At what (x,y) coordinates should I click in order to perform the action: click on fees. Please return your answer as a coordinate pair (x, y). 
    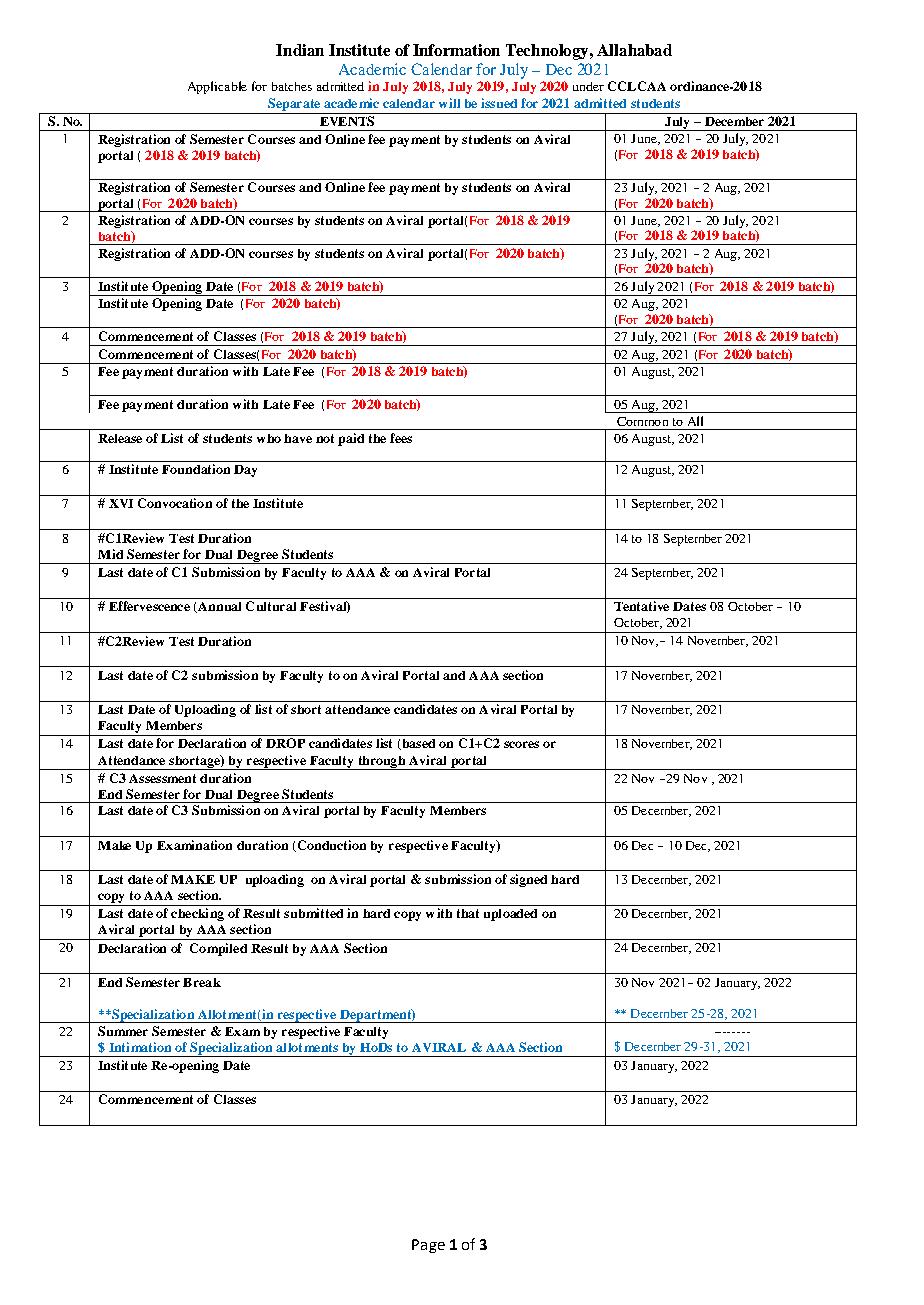
    Looking at the image, I should click on (401, 438).
